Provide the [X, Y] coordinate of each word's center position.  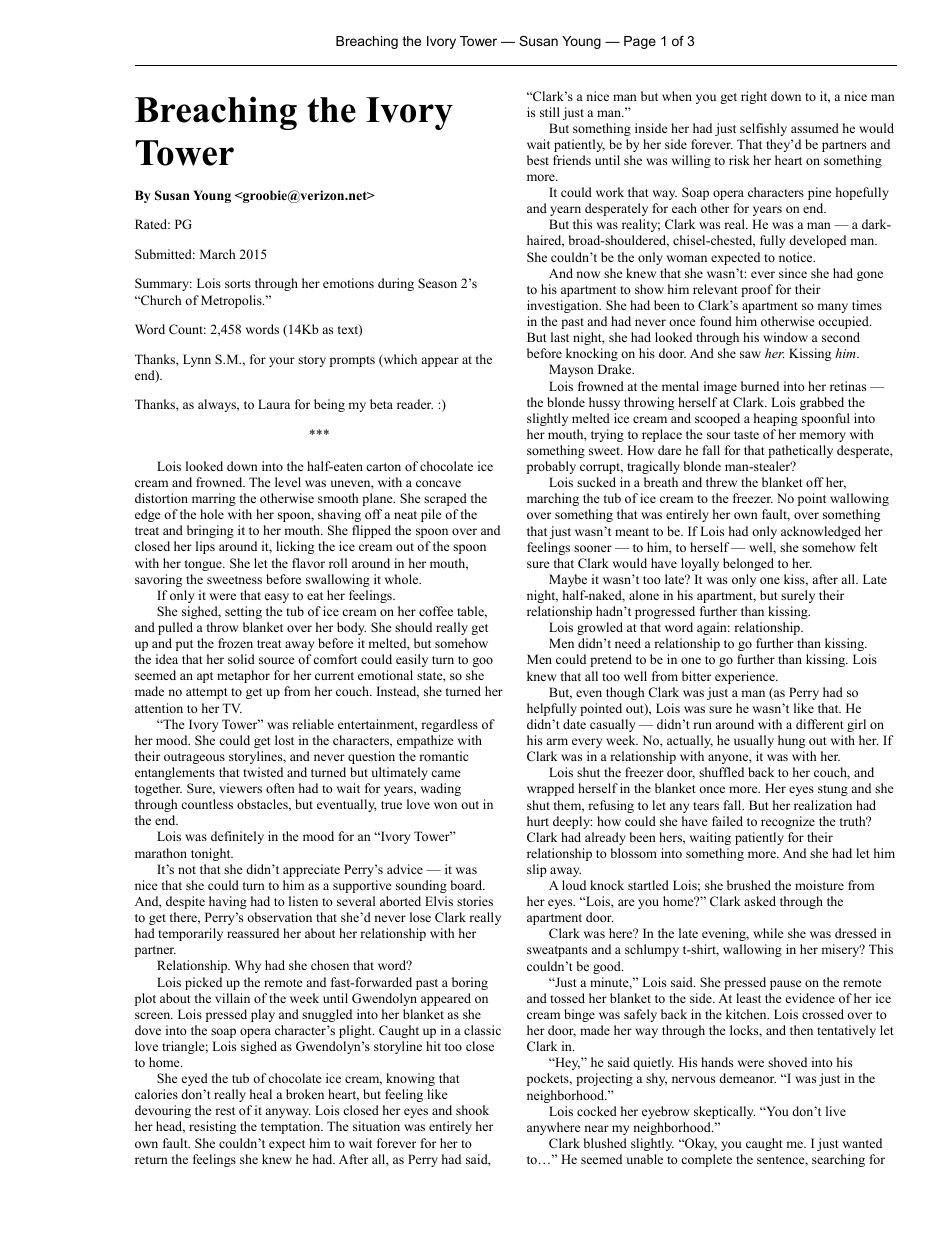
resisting [212, 1127]
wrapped [550, 789]
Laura [274, 404]
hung [791, 741]
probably [551, 467]
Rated [152, 224]
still [550, 112]
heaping [776, 419]
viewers [240, 788]
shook [472, 1110]
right [754, 97]
